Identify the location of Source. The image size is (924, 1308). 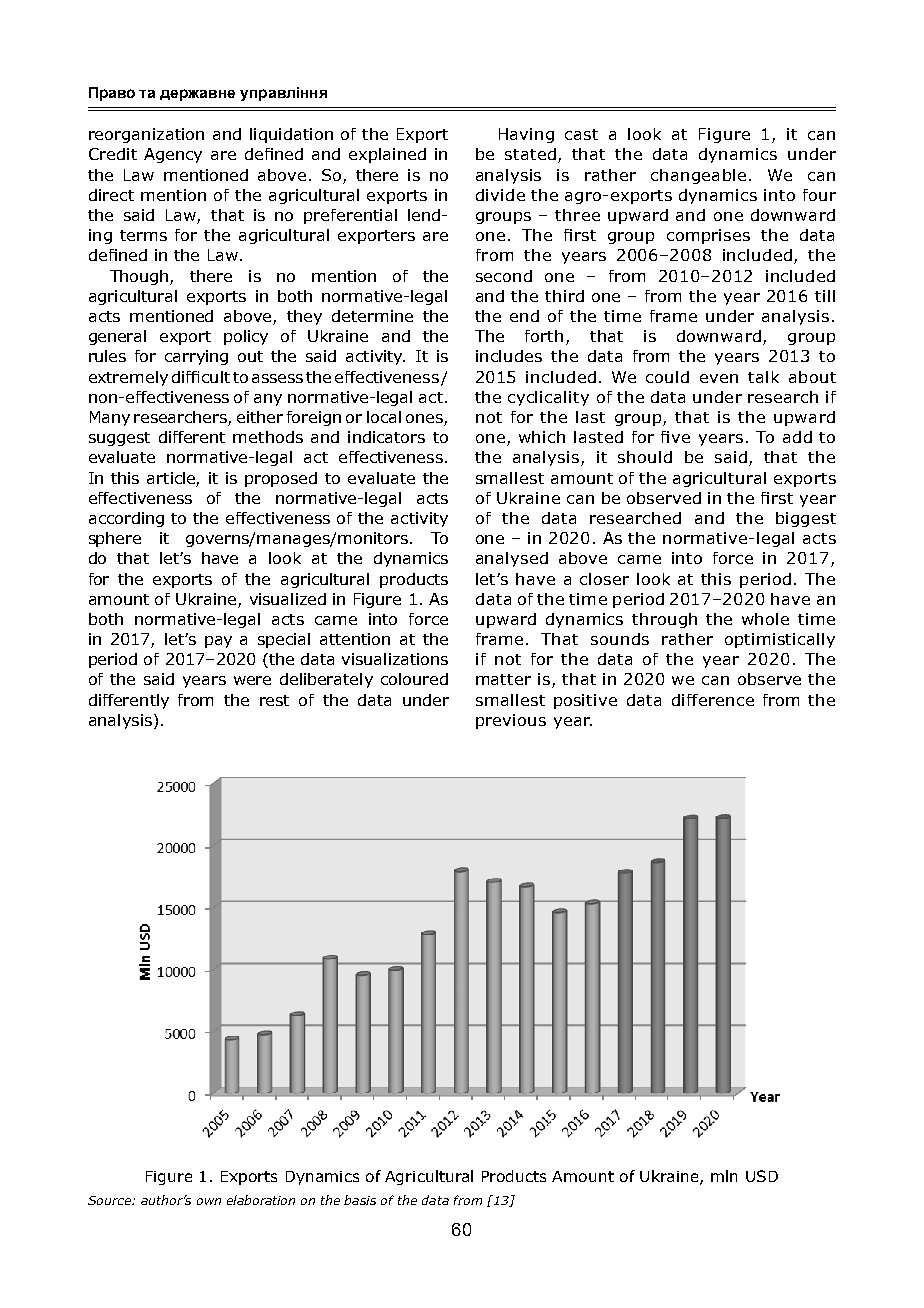
(110, 1200).
